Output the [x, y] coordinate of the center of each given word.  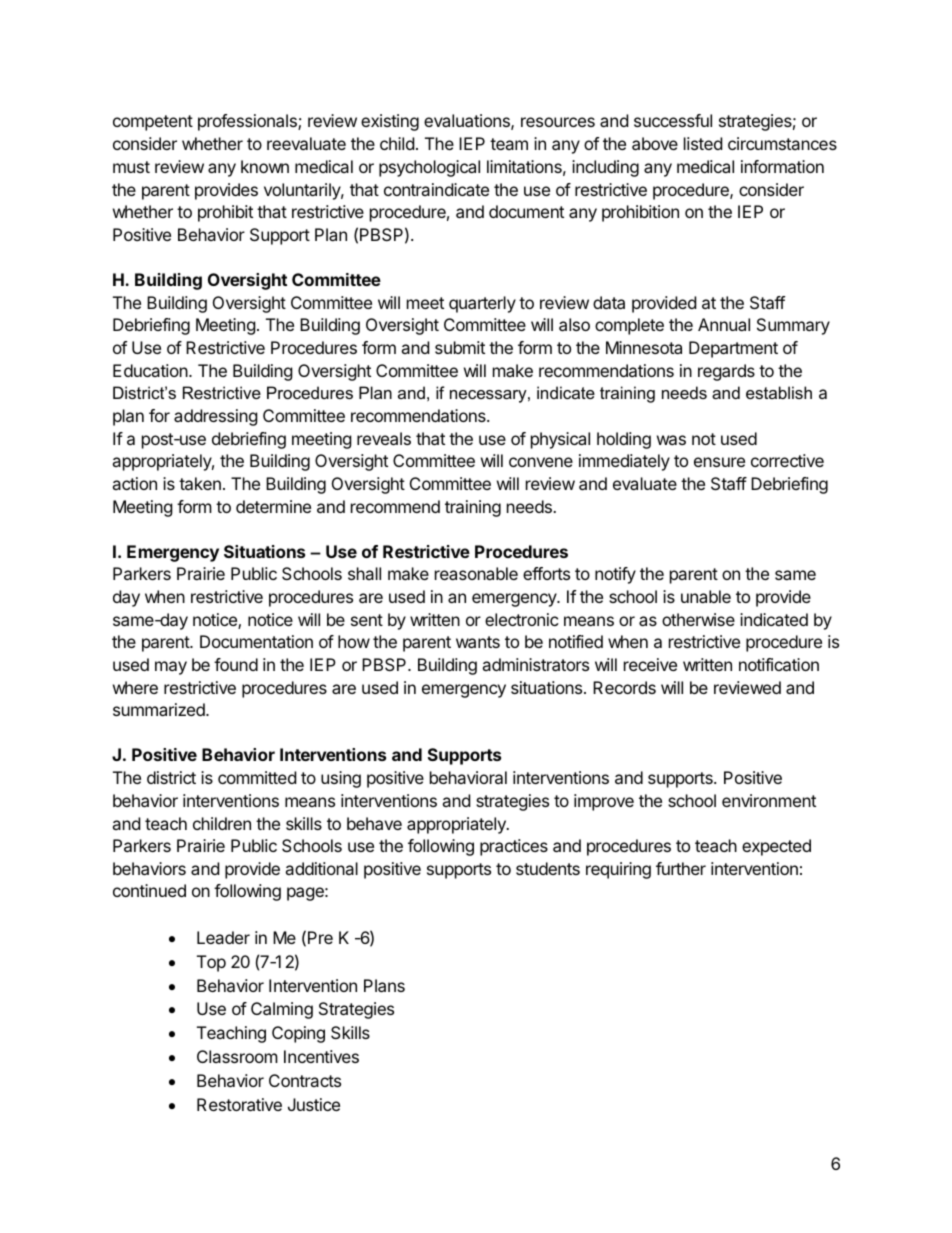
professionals [248, 122]
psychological [429, 168]
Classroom [237, 1056]
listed [703, 143]
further [681, 868]
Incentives [321, 1056]
